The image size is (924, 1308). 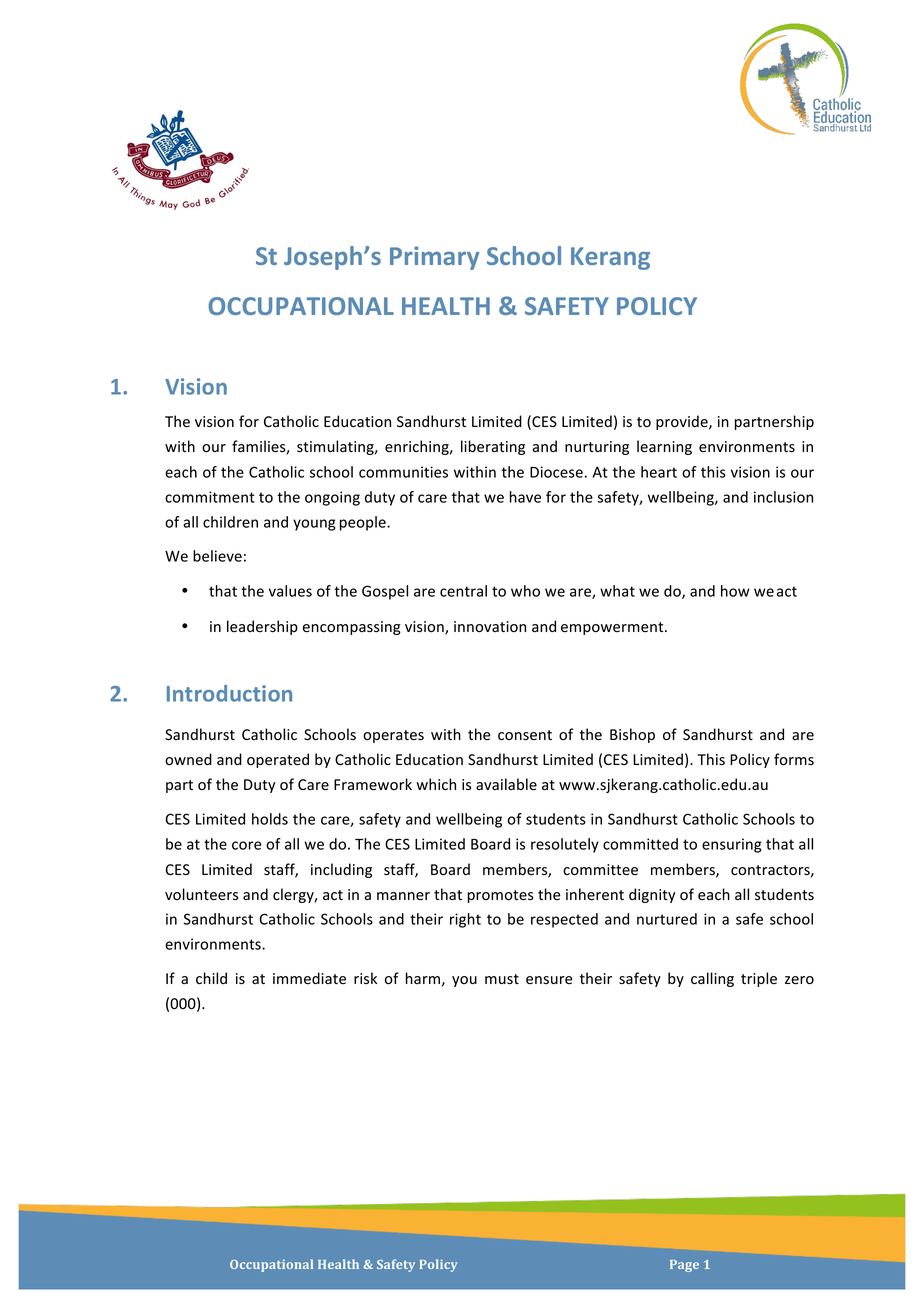 What do you see at coordinates (493, 447) in the screenshot?
I see `liberating` at bounding box center [493, 447].
